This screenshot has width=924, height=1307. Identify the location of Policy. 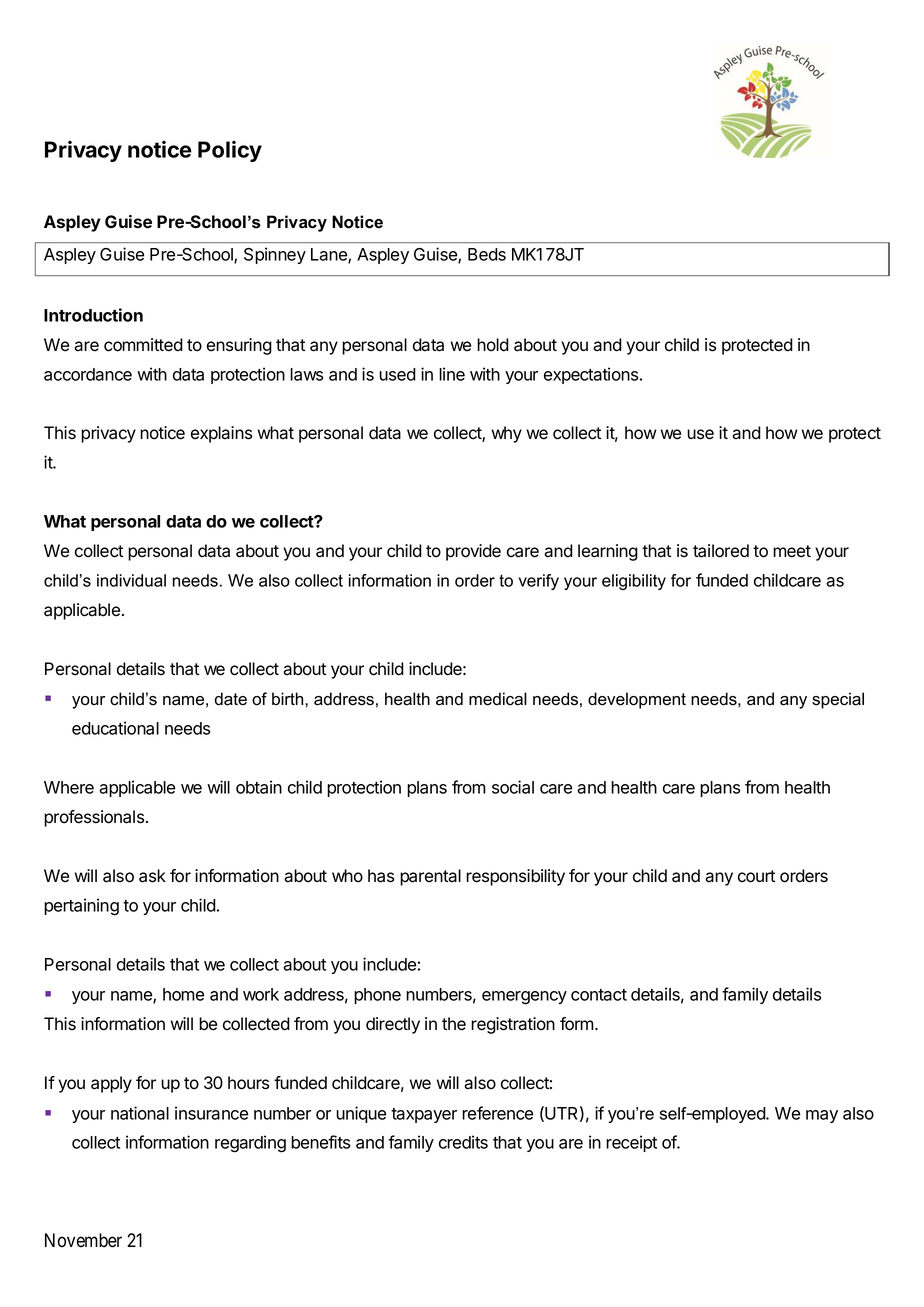
(230, 151).
